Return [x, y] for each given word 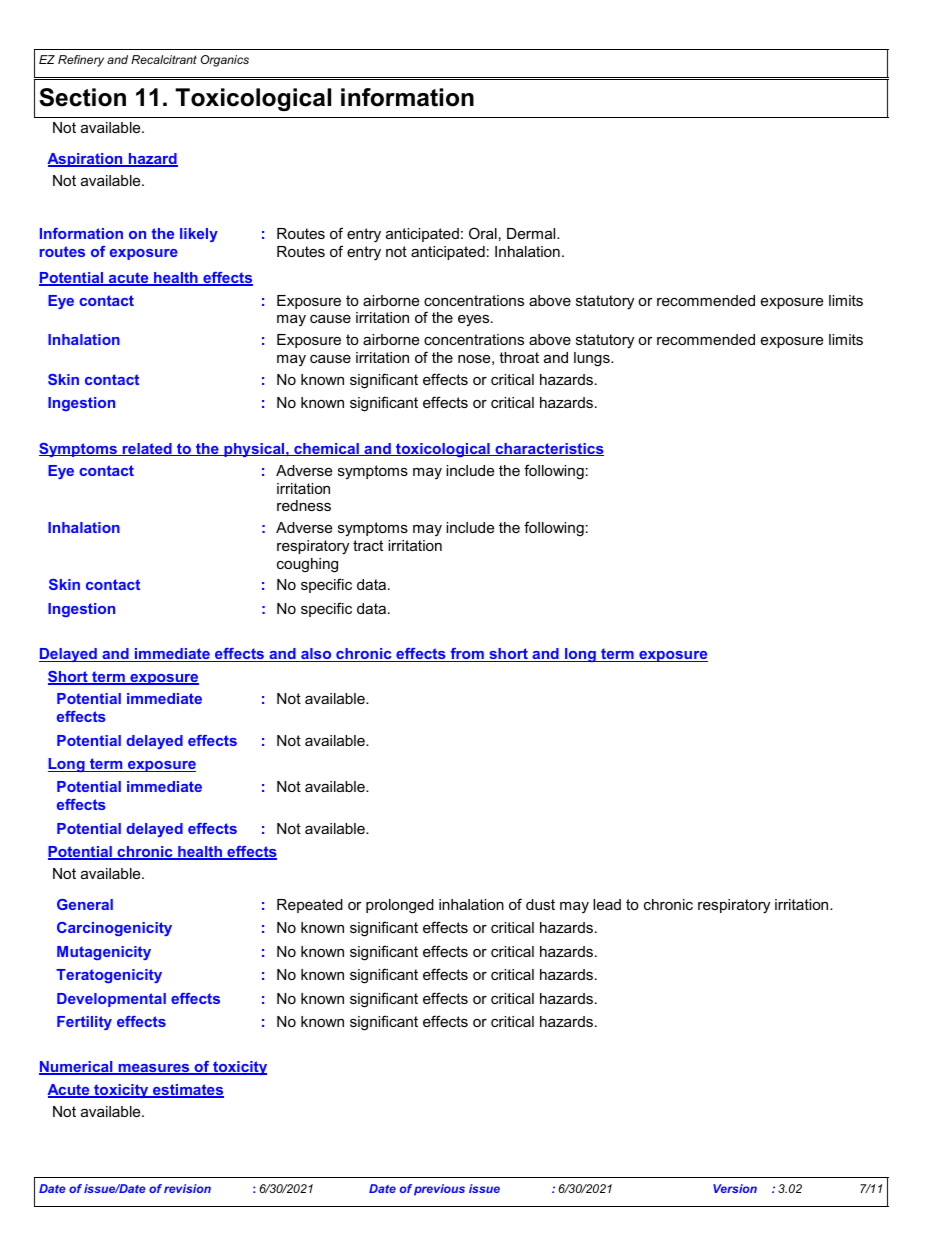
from [467, 655]
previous [439, 1190]
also [316, 655]
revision [187, 1188]
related [147, 449]
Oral [483, 233]
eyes [475, 320]
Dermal [532, 233]
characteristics [548, 449]
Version [735, 1188]
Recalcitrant [164, 59]
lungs [593, 359]
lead [607, 904]
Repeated [310, 906]
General [85, 904]
